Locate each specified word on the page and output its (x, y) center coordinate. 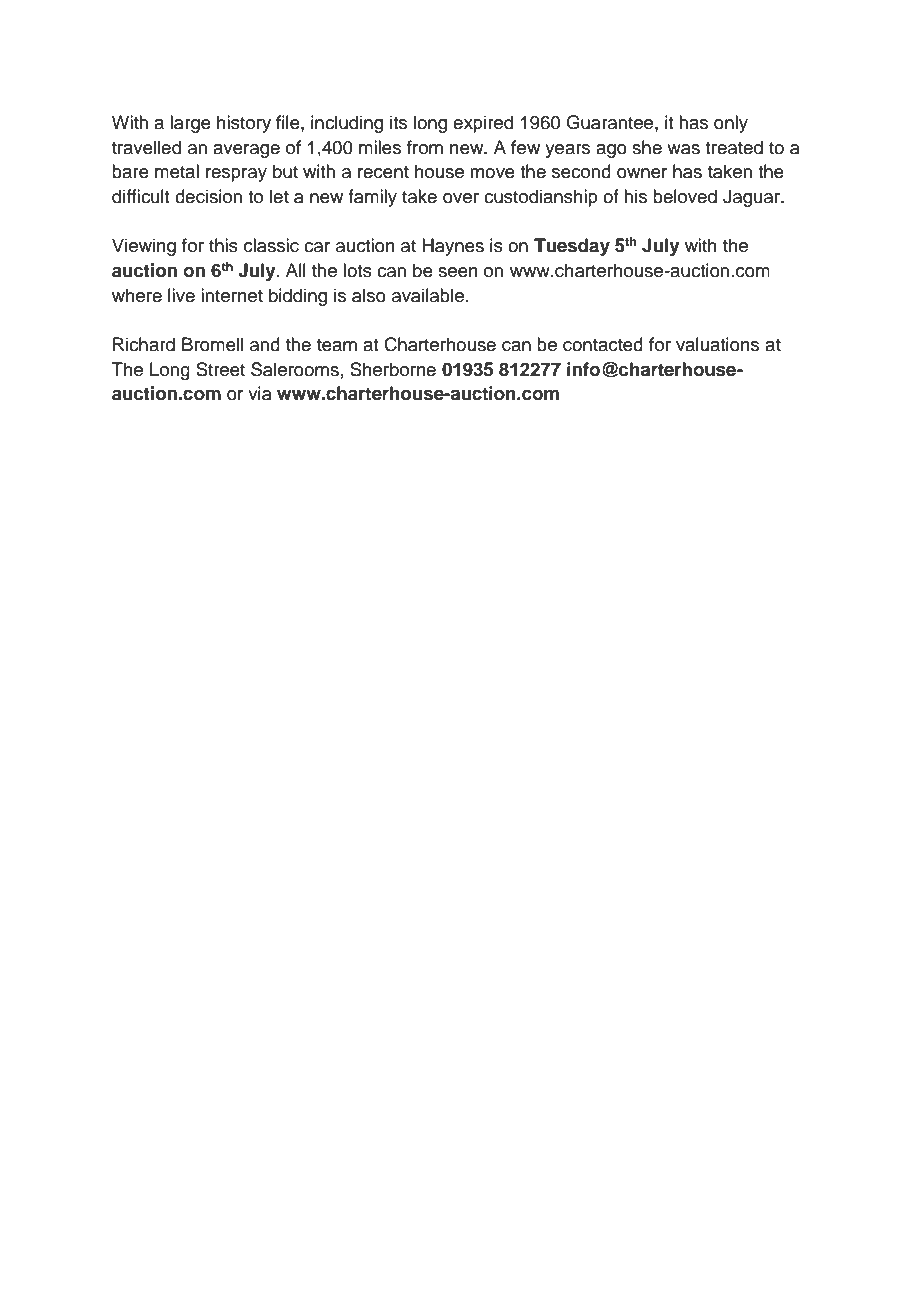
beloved (685, 196)
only (731, 124)
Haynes (453, 247)
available (429, 295)
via (260, 393)
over (461, 198)
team (337, 345)
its (398, 122)
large (190, 124)
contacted (603, 344)
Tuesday (572, 247)
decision (208, 196)
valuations (717, 344)
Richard (144, 344)
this (223, 245)
